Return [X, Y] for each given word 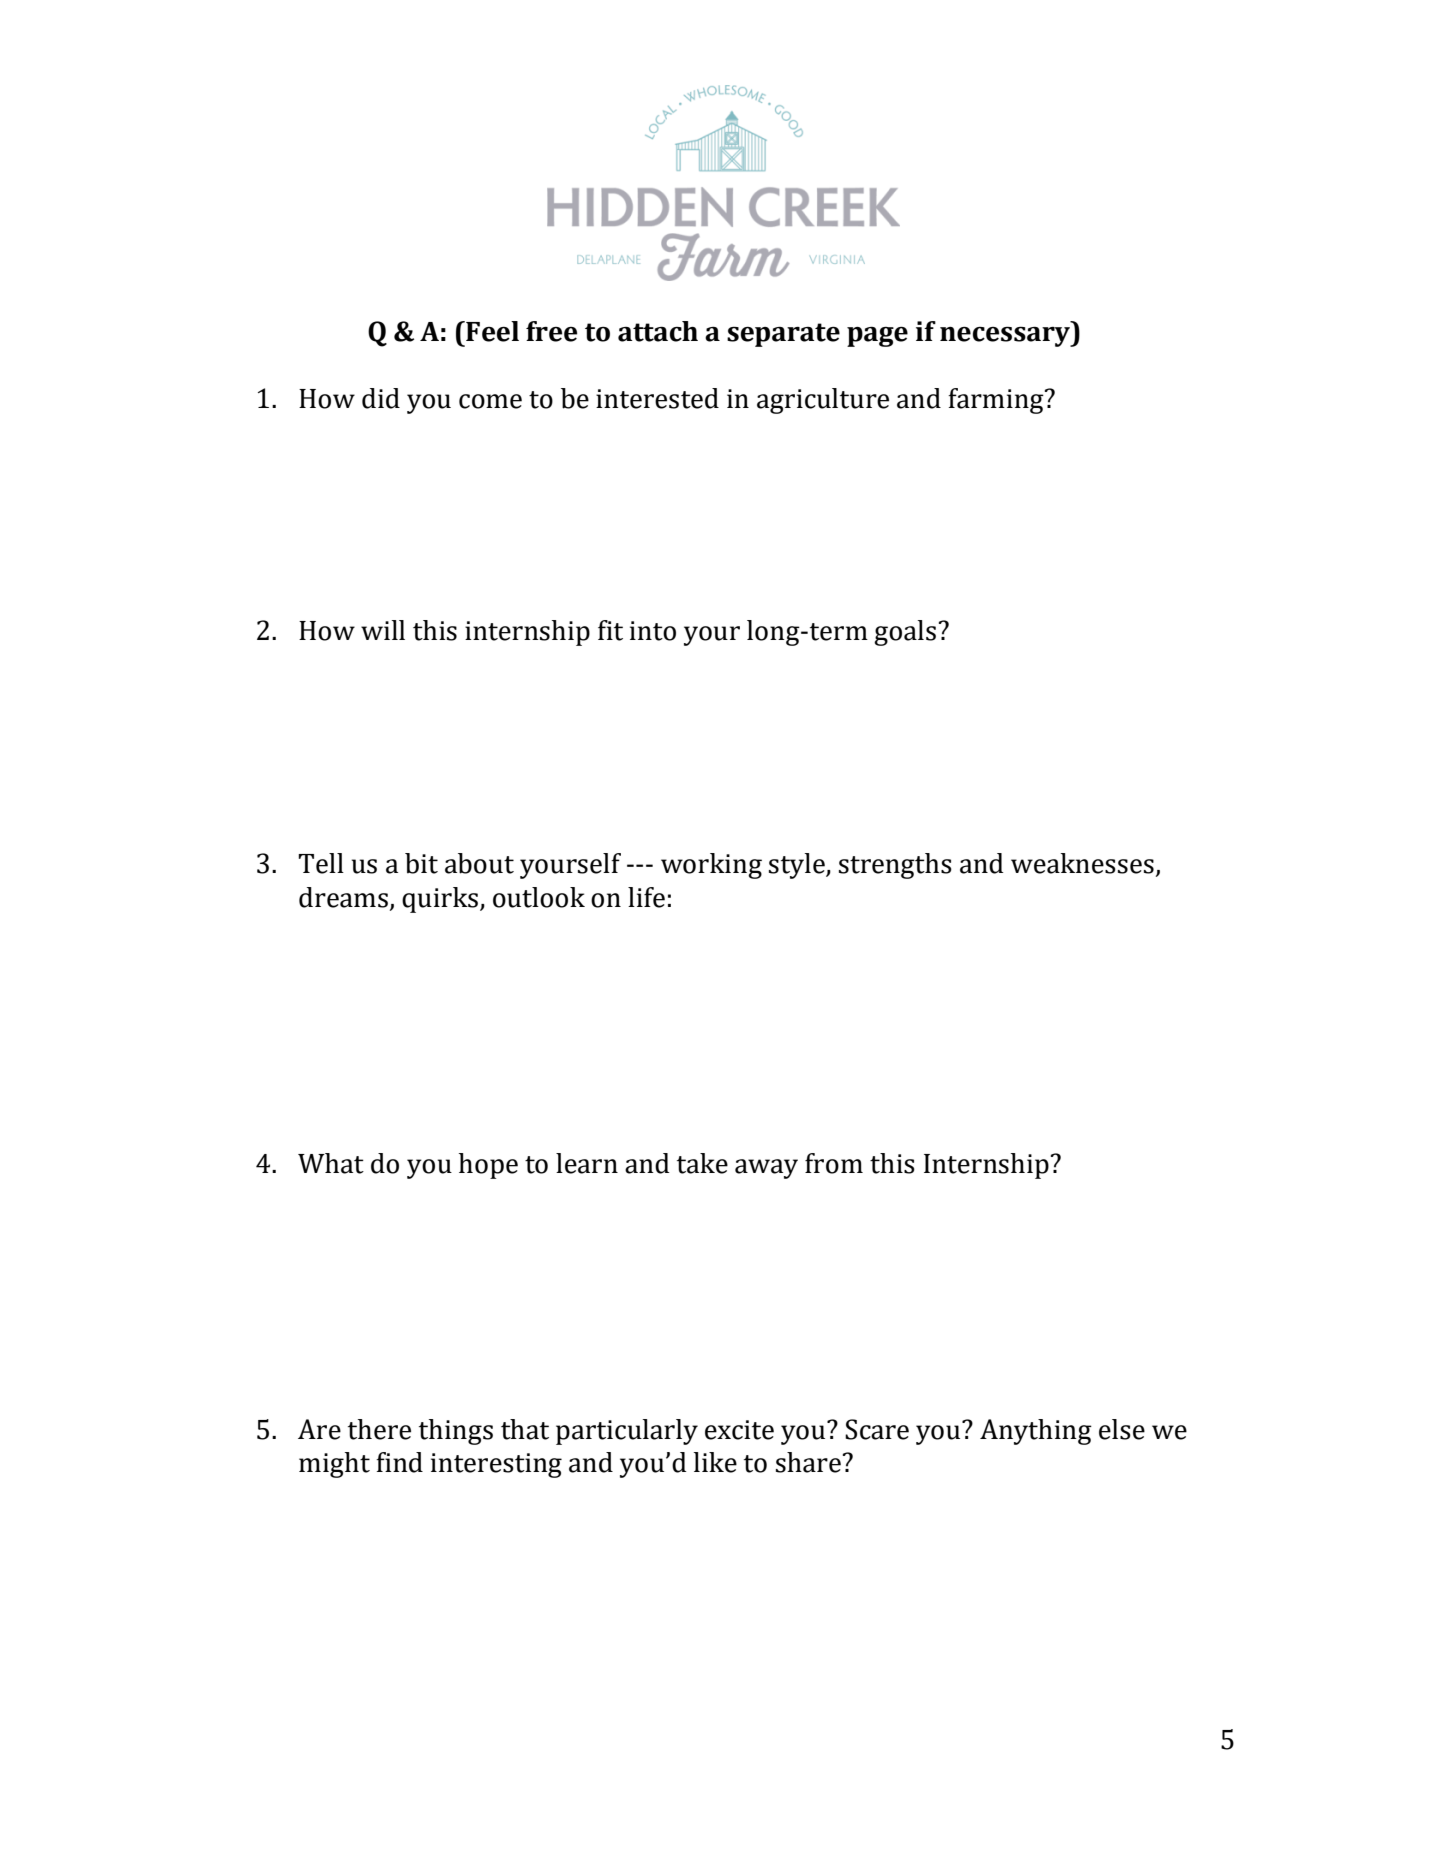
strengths [895, 866]
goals [905, 633]
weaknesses [1082, 863]
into [653, 631]
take [702, 1163]
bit [421, 863]
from [834, 1163]
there [379, 1429]
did [381, 398]
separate [783, 335]
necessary [1006, 336]
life [646, 897]
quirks [441, 900]
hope [488, 1166]
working [711, 866]
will [383, 630]
